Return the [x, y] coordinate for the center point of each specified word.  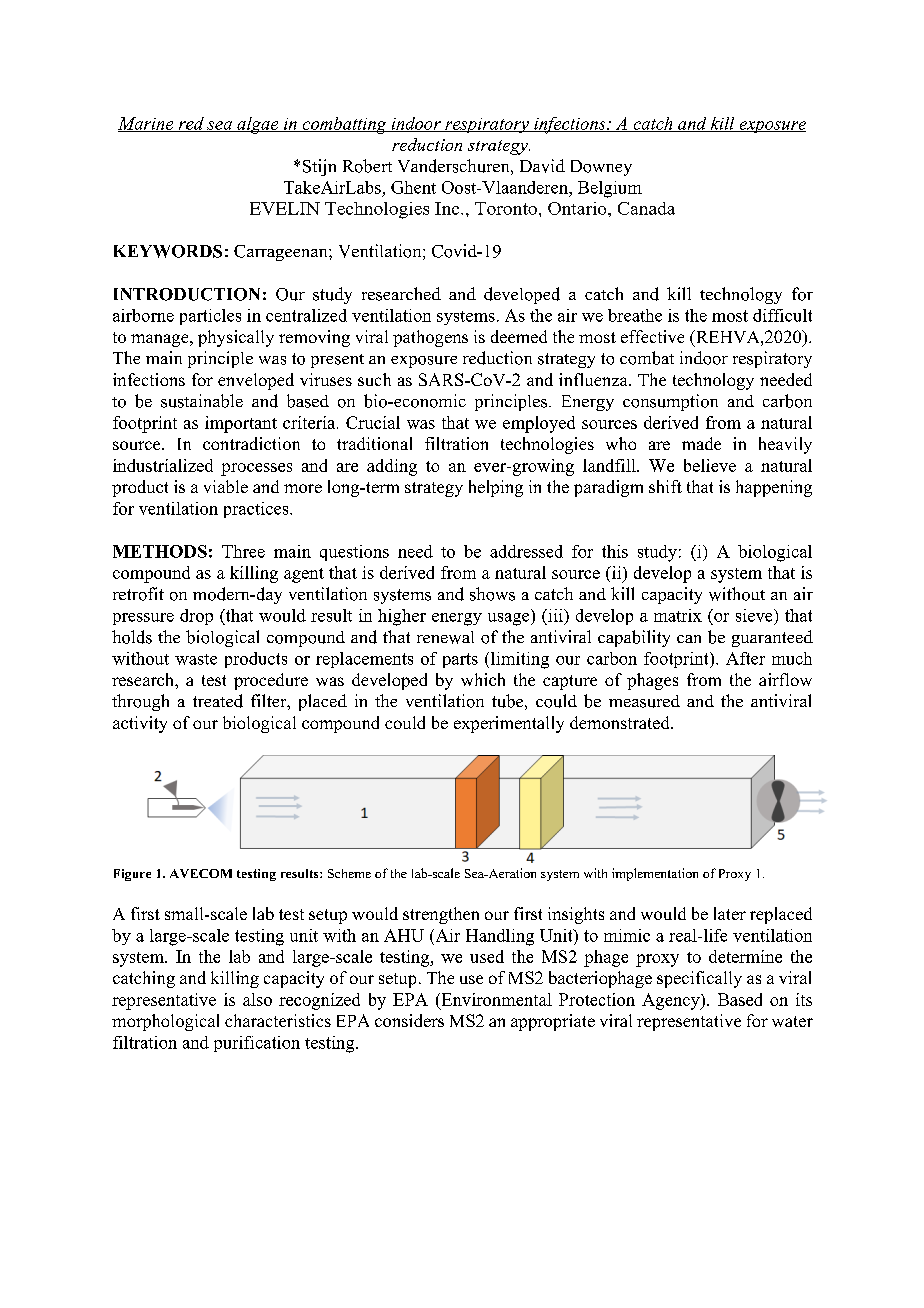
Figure [132, 875]
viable [226, 486]
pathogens [430, 338]
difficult [782, 315]
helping [496, 488]
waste [196, 659]
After [745, 658]
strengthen [441, 915]
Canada [646, 208]
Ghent [413, 187]
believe [710, 465]
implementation [655, 874]
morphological [165, 1022]
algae [258, 125]
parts [460, 660]
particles [210, 317]
